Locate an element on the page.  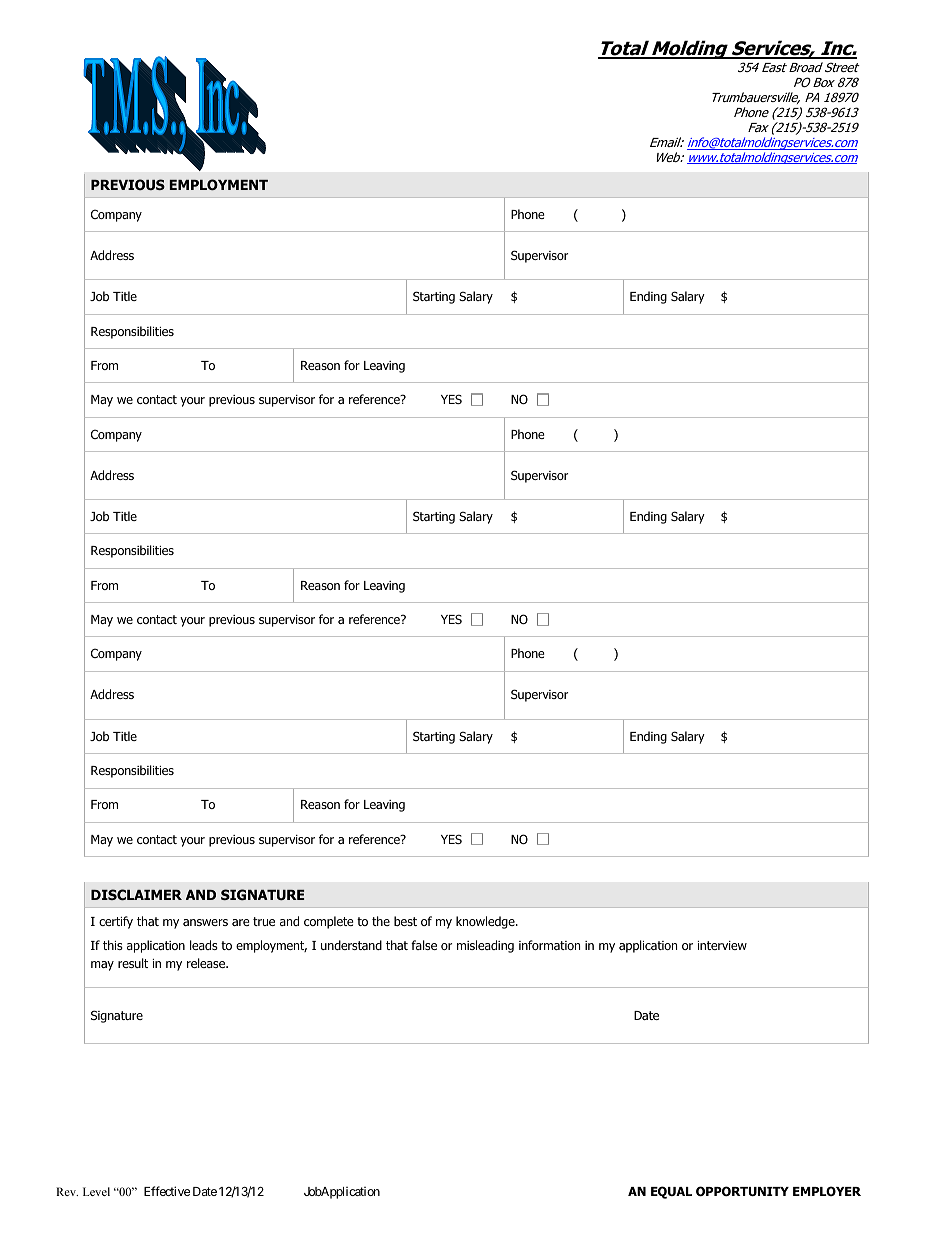
knowledge is located at coordinates (486, 922).
